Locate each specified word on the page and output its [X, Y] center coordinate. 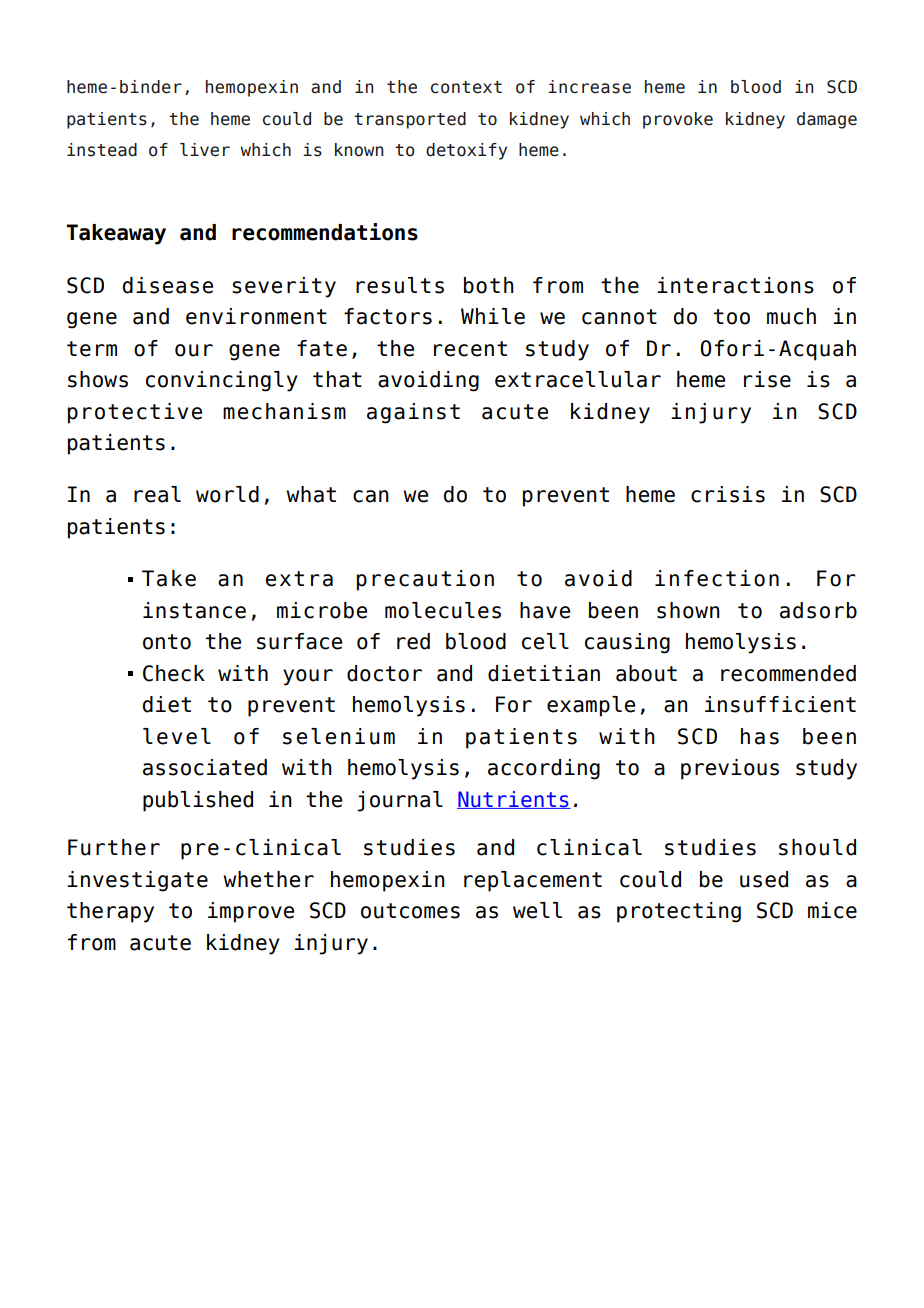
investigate [137, 881]
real [157, 494]
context [466, 87]
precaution [425, 580]
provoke [678, 120]
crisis [728, 494]
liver [205, 150]
